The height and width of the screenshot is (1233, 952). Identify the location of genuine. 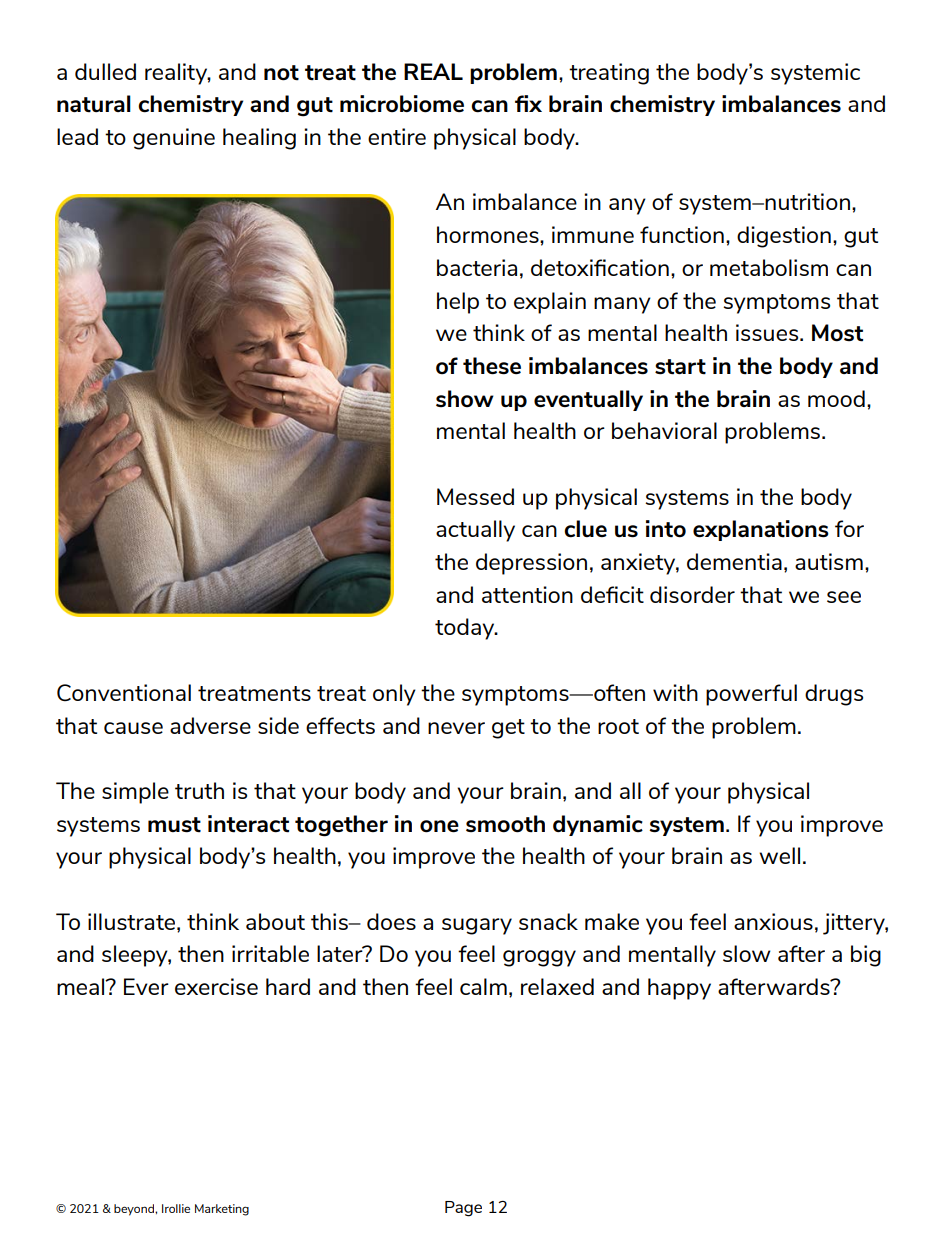
(174, 139).
